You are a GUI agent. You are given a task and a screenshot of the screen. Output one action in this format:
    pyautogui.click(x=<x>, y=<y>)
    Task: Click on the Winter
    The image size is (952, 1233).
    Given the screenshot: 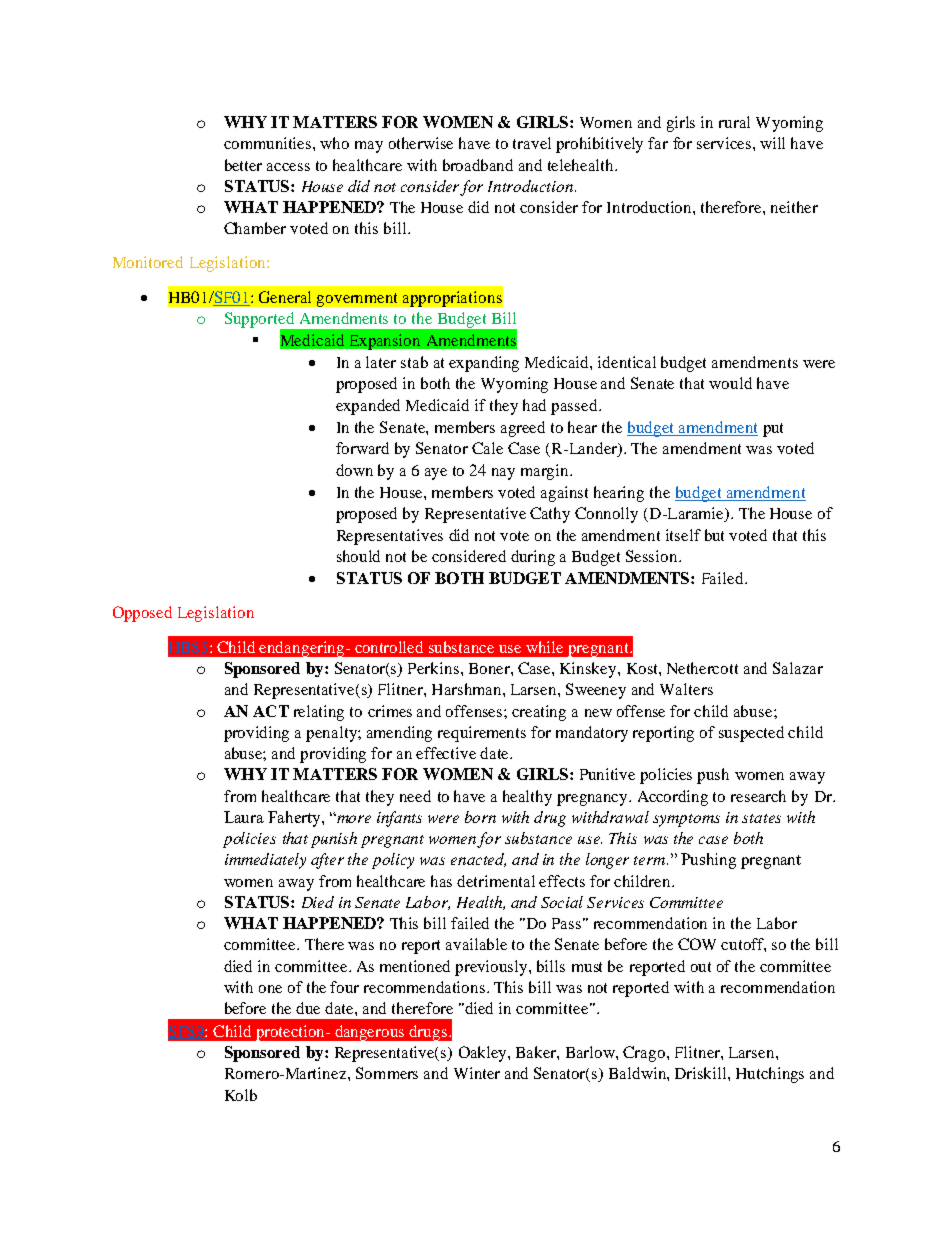 What is the action you would take?
    pyautogui.click(x=477, y=1073)
